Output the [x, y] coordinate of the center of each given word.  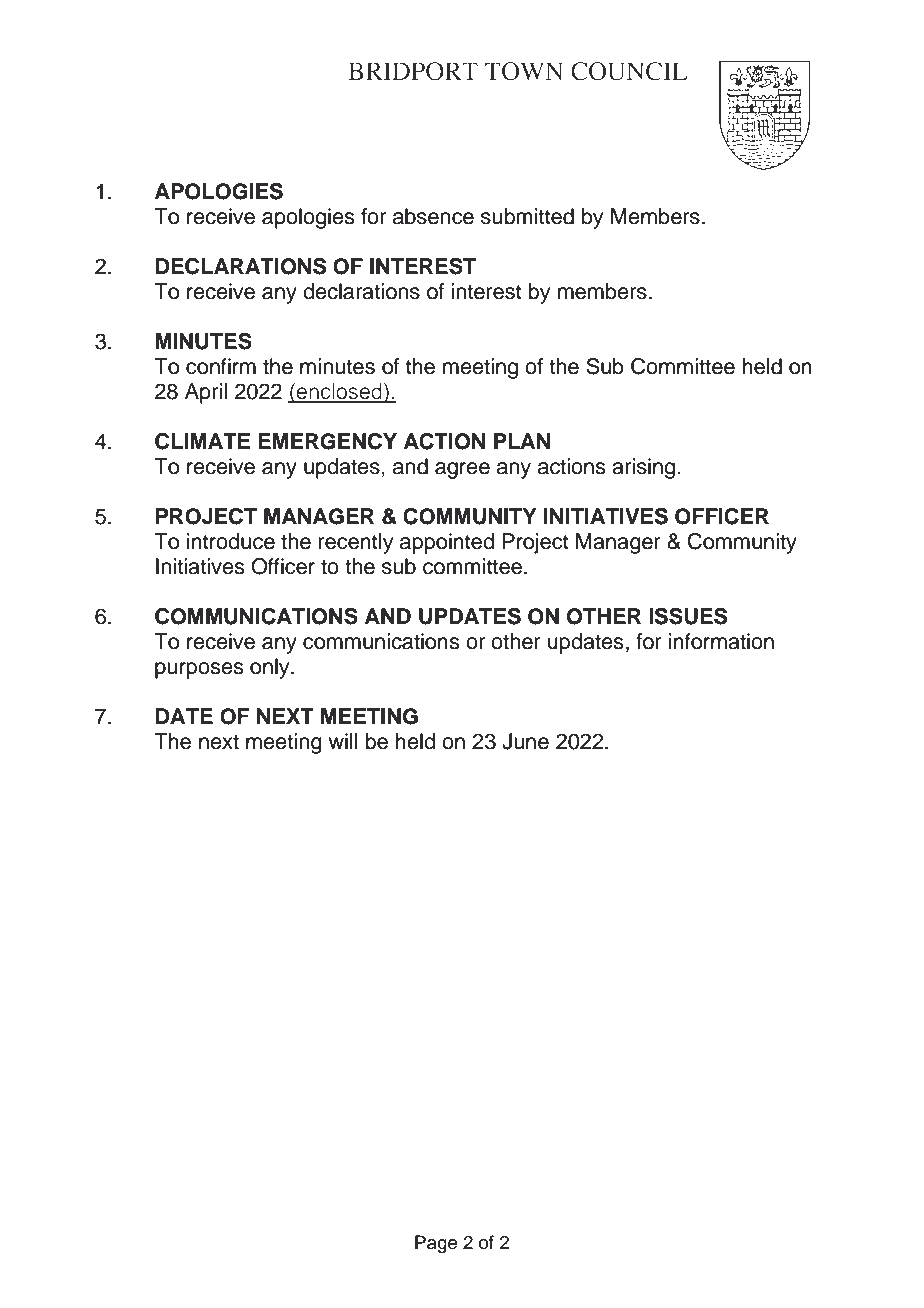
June [525, 741]
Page [436, 1244]
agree [462, 470]
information [721, 641]
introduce [231, 541]
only [271, 668]
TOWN [524, 71]
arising [645, 468]
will [342, 741]
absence [433, 216]
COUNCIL [629, 71]
